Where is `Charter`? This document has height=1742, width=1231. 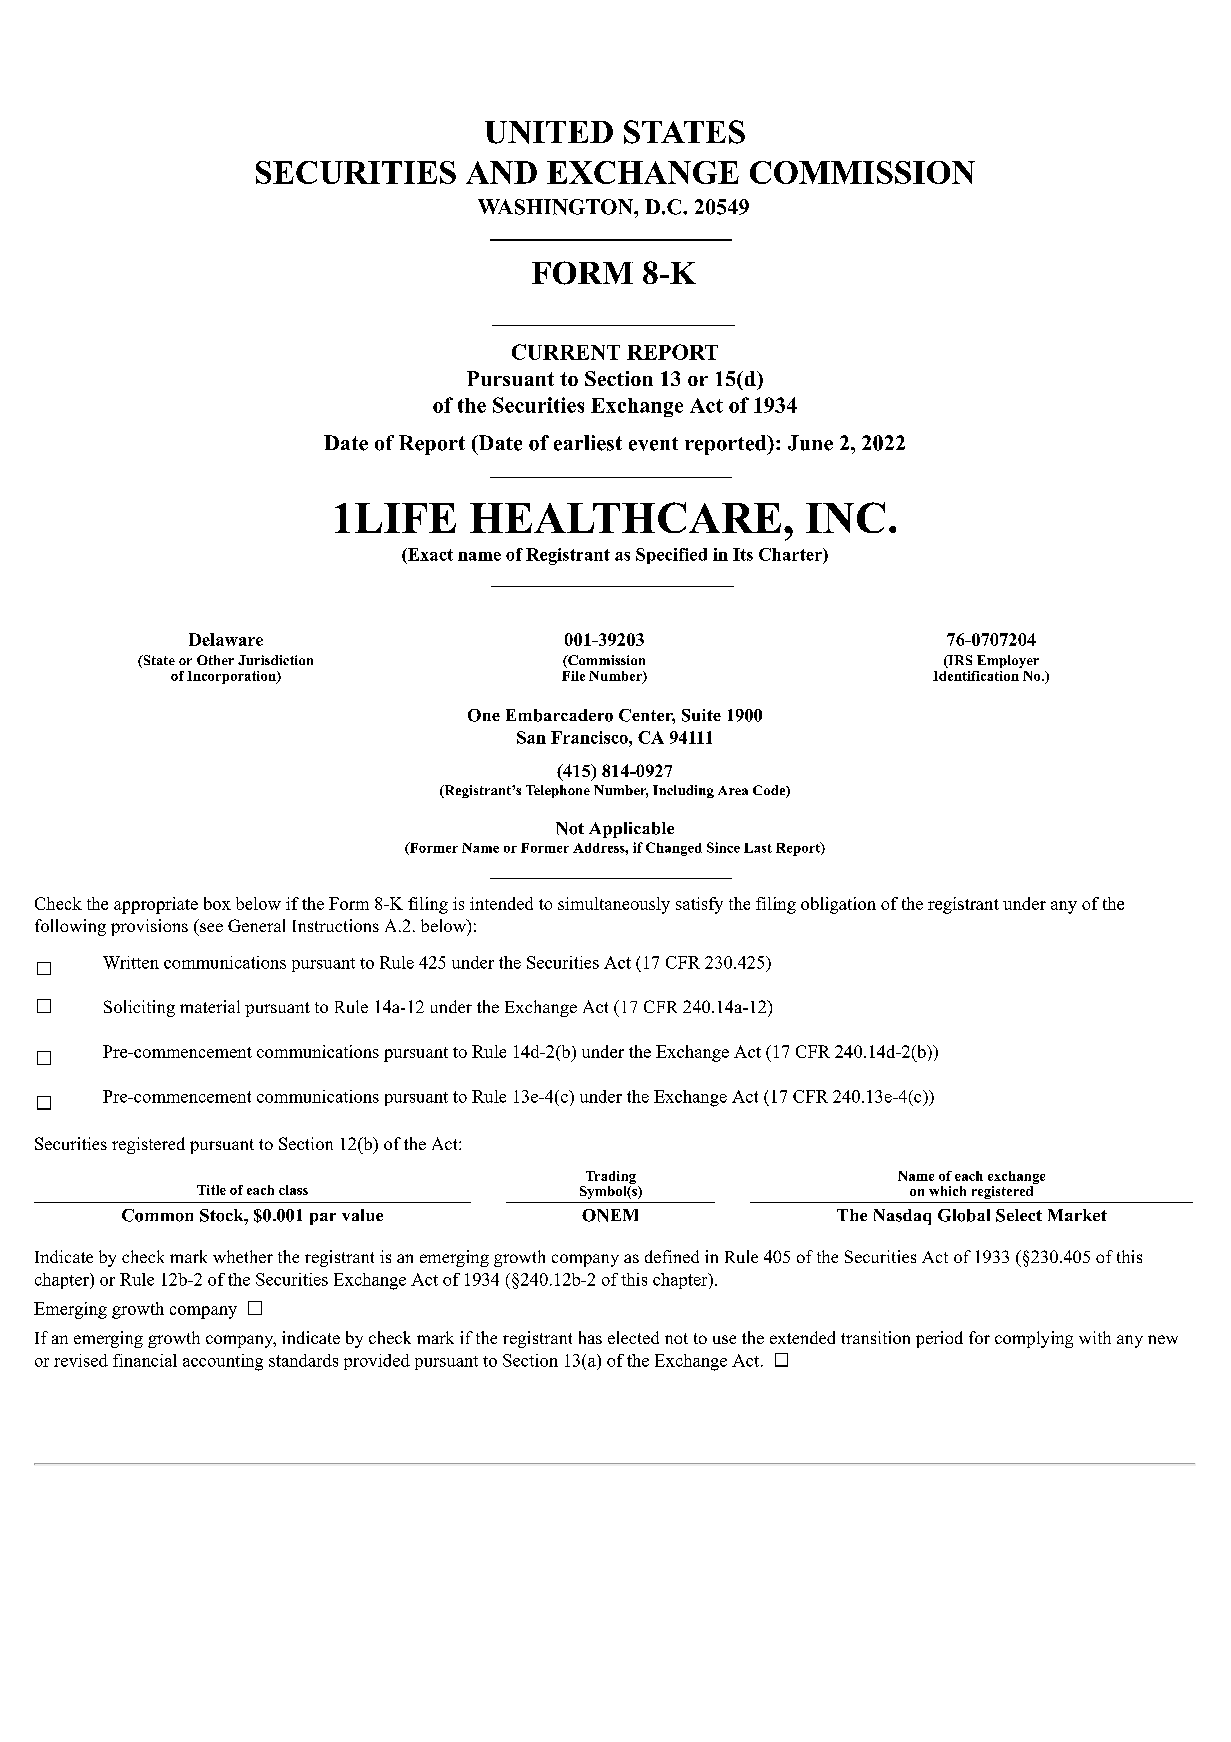 Charter is located at coordinates (791, 554).
